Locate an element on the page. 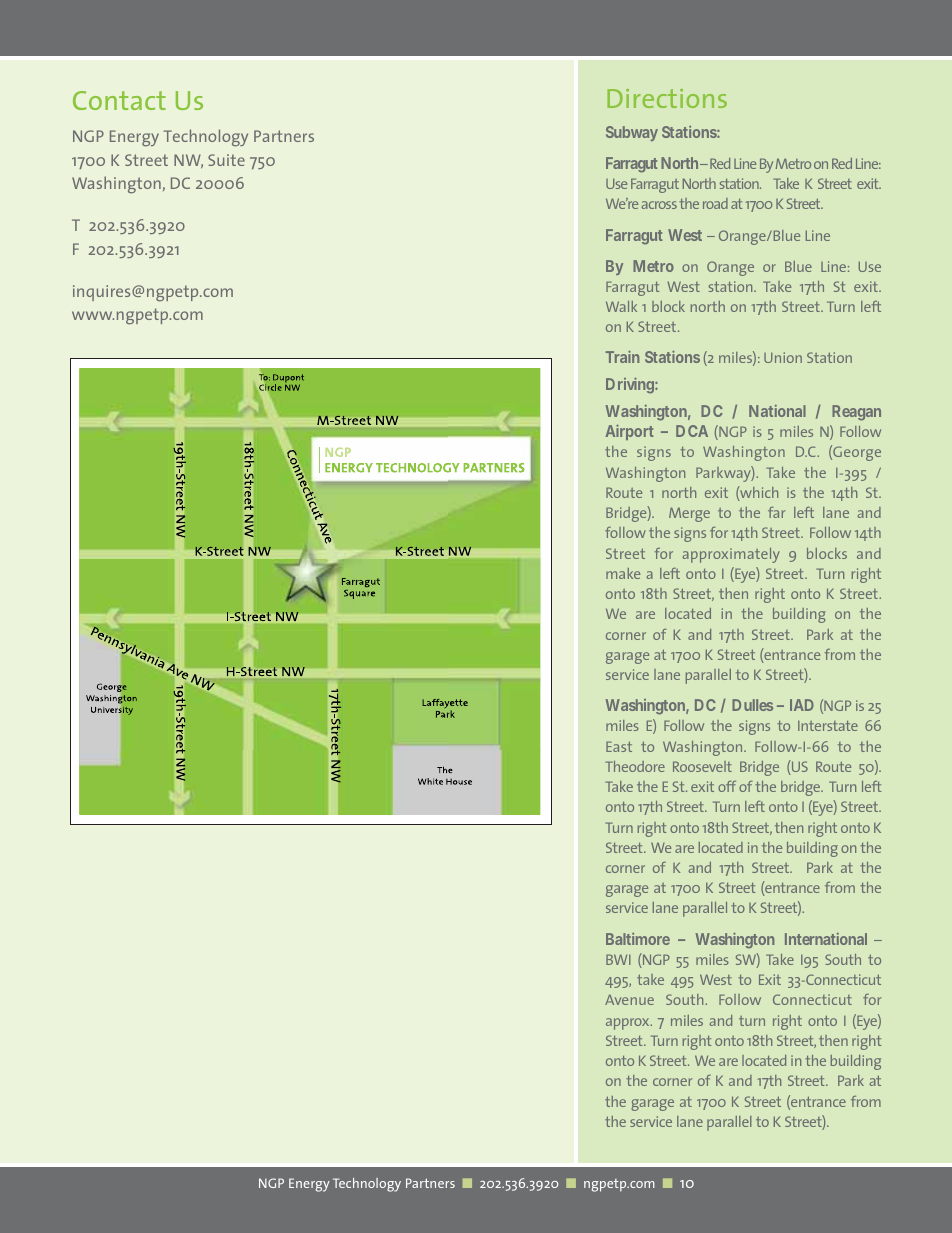 This image has width=952, height=1233. Avenue is located at coordinates (629, 999).
